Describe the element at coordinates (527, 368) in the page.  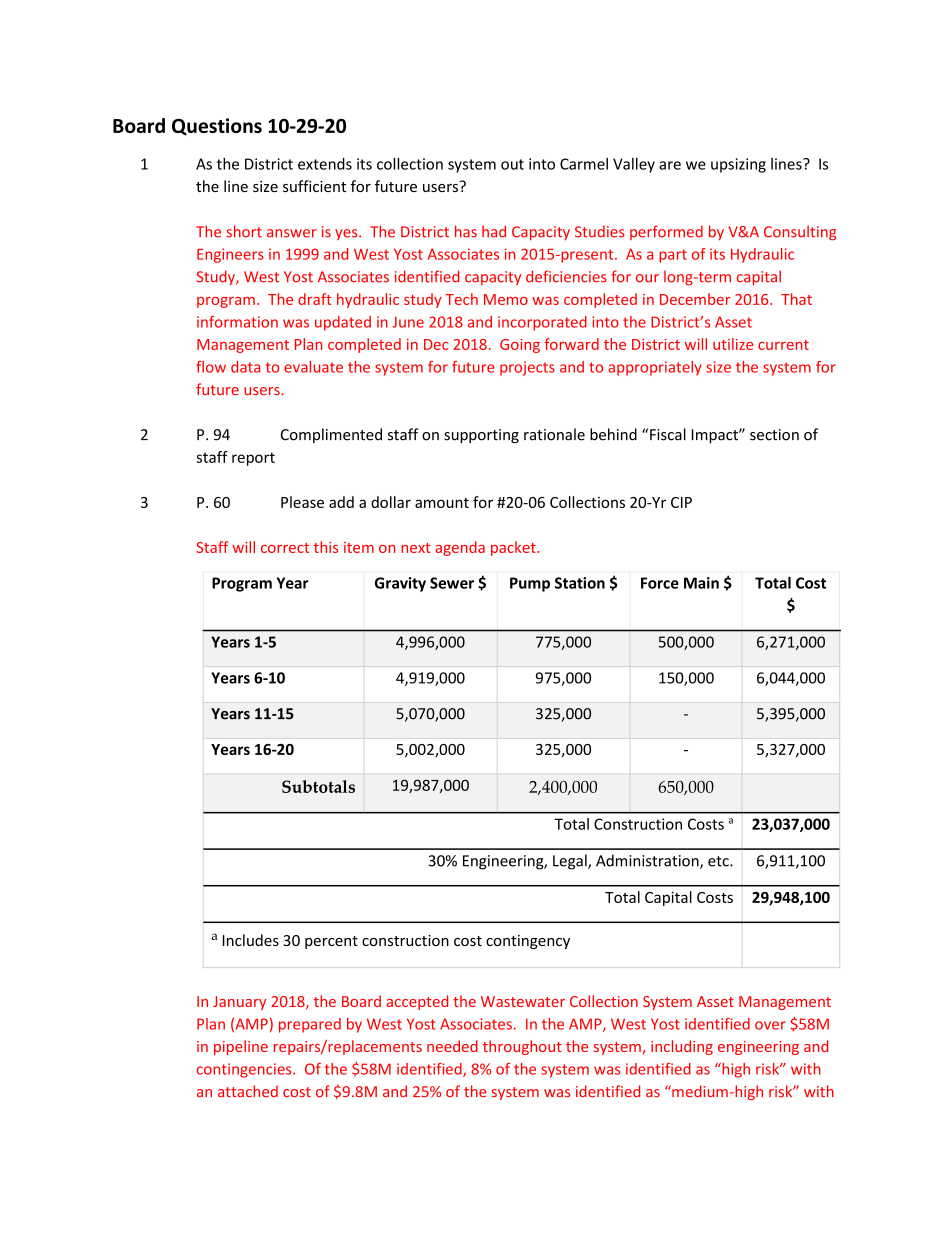
I see `projects` at that location.
